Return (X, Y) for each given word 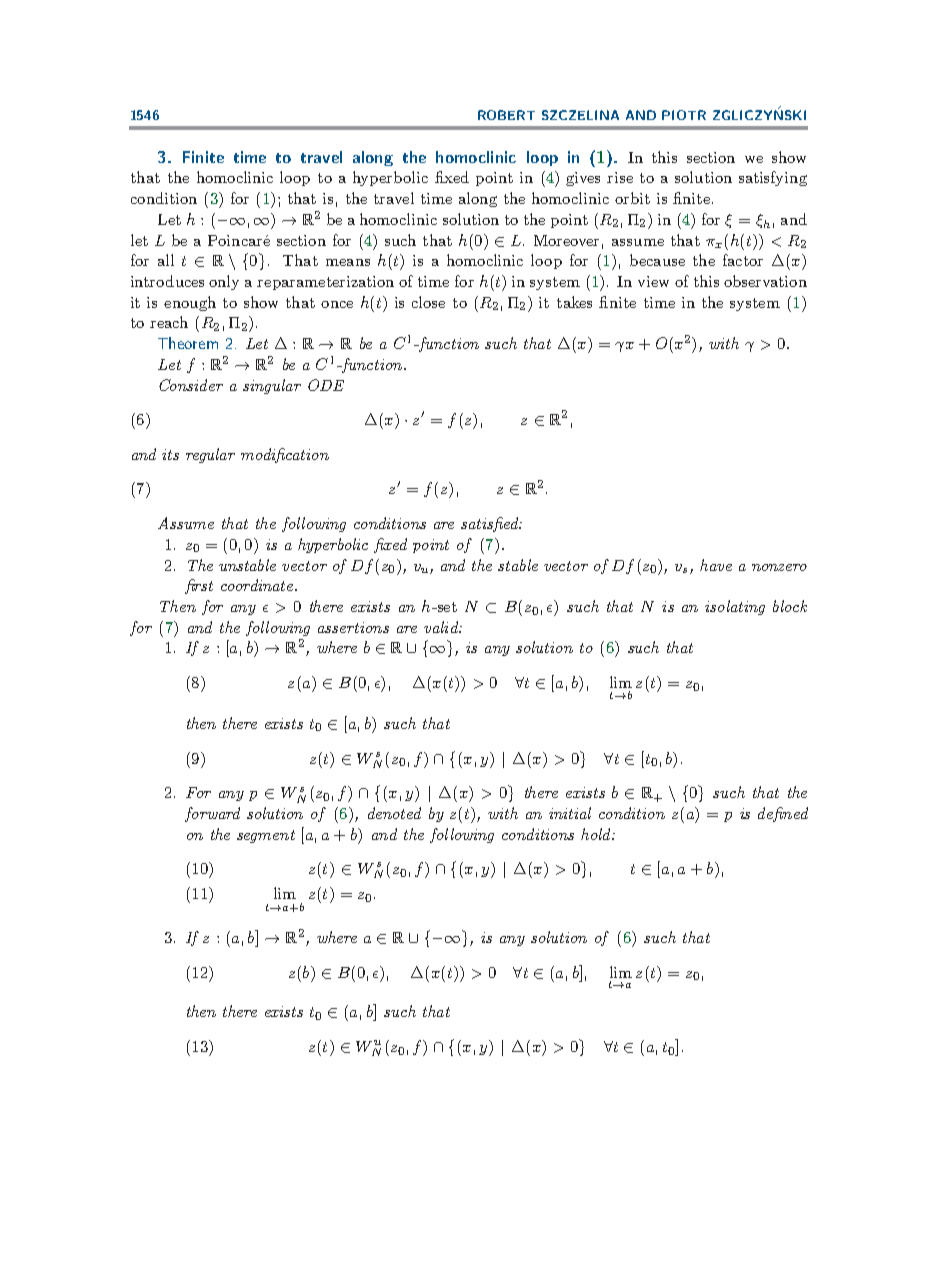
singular (272, 386)
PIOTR (684, 115)
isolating (735, 607)
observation (765, 281)
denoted (394, 813)
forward (212, 814)
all (166, 260)
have (716, 565)
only (224, 282)
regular (210, 455)
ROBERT (506, 115)
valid (442, 627)
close (428, 302)
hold (597, 834)
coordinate (258, 585)
